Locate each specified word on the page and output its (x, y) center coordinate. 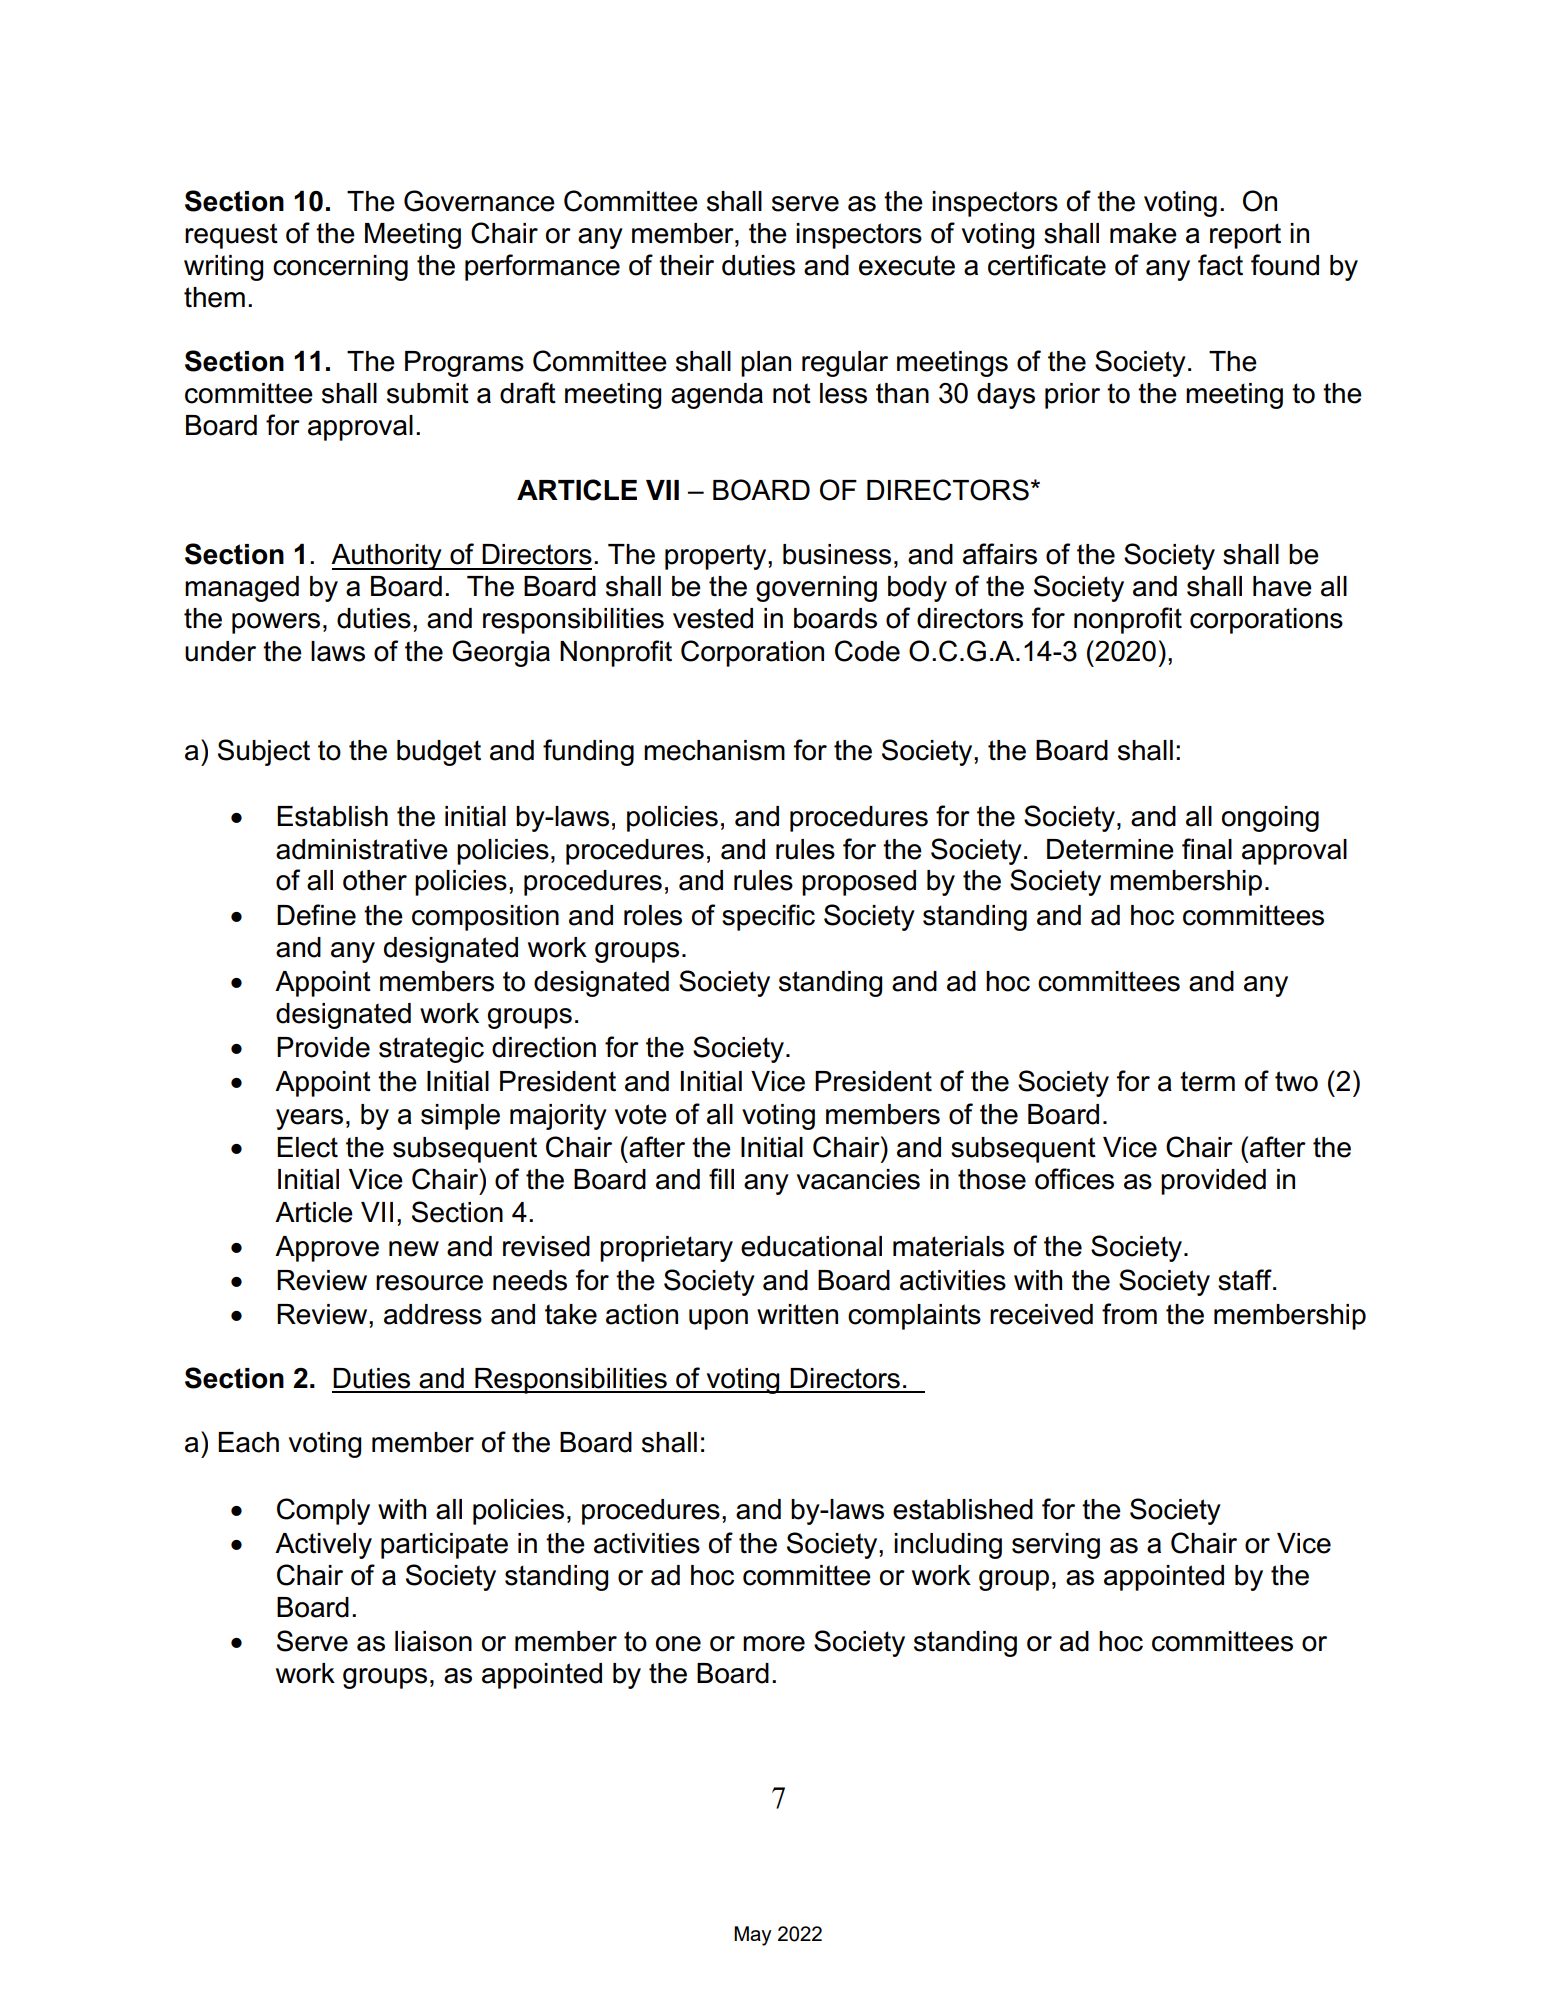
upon (718, 1319)
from (1129, 1314)
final (1207, 849)
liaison (433, 1641)
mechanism (714, 750)
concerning (340, 268)
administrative (362, 849)
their (686, 265)
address (433, 1314)
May (753, 1936)
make (1143, 233)
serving (1056, 1546)
